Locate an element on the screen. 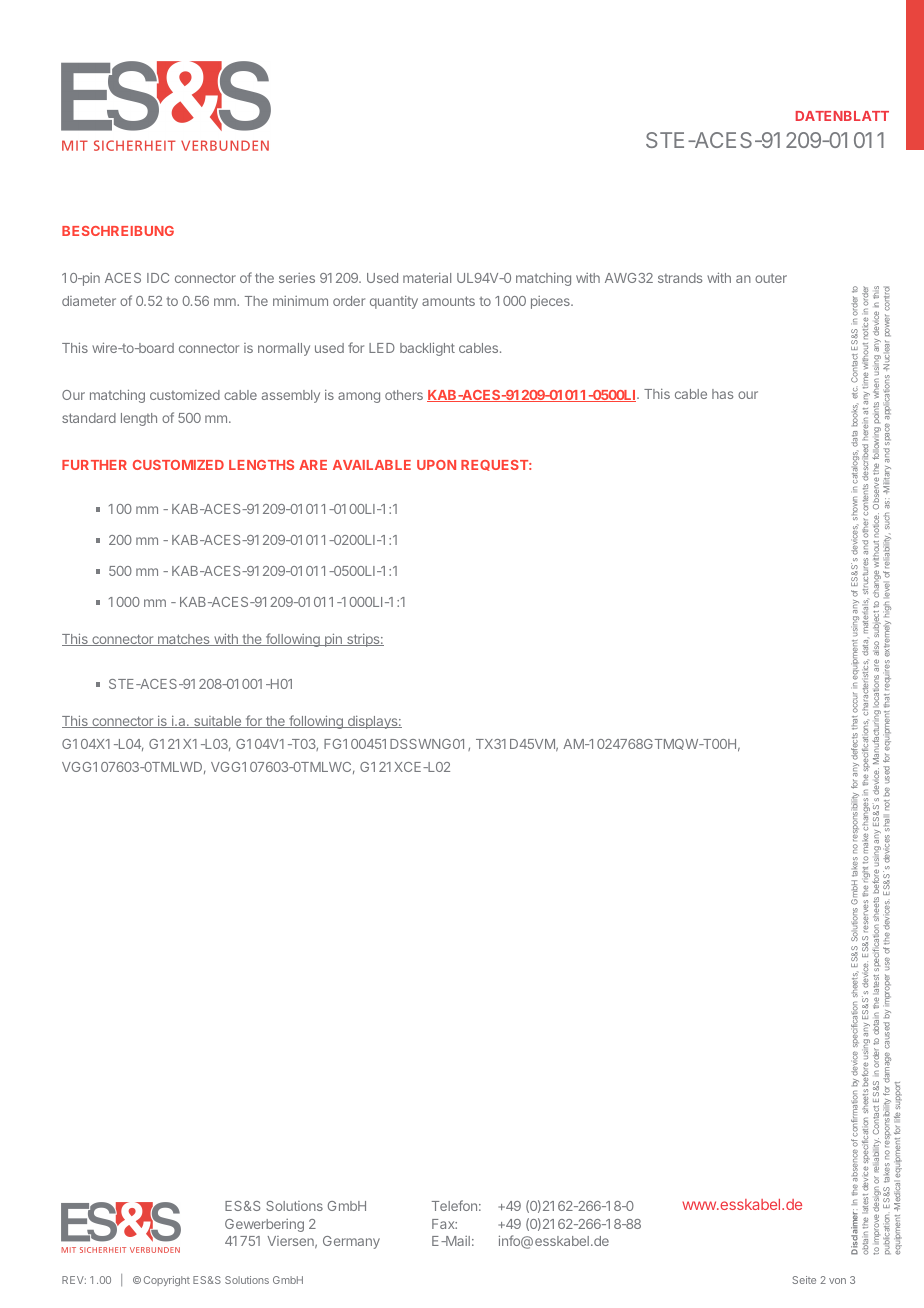  UPON is located at coordinates (436, 465).
